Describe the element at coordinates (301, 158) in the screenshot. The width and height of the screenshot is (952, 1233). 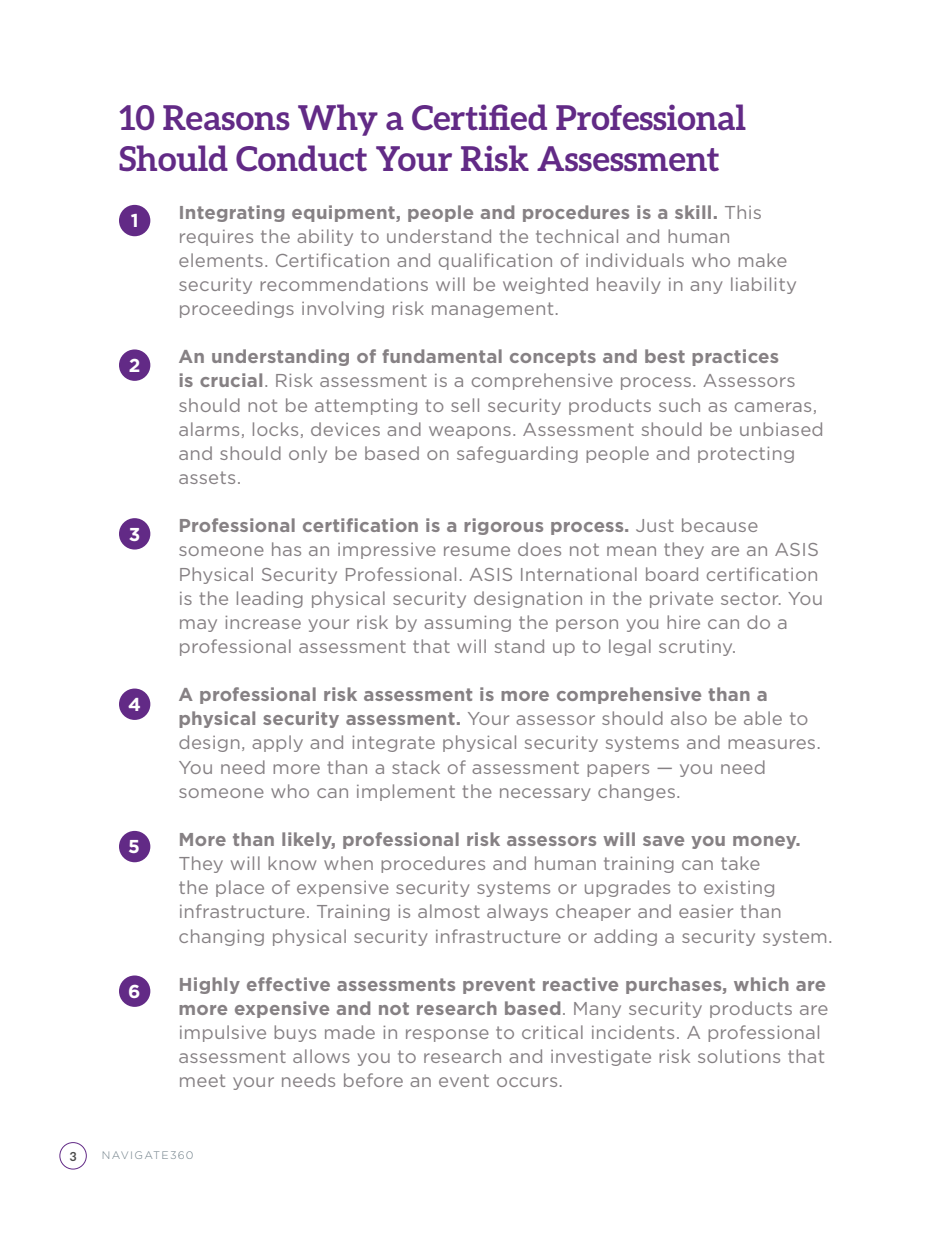
I see `Conduct` at that location.
